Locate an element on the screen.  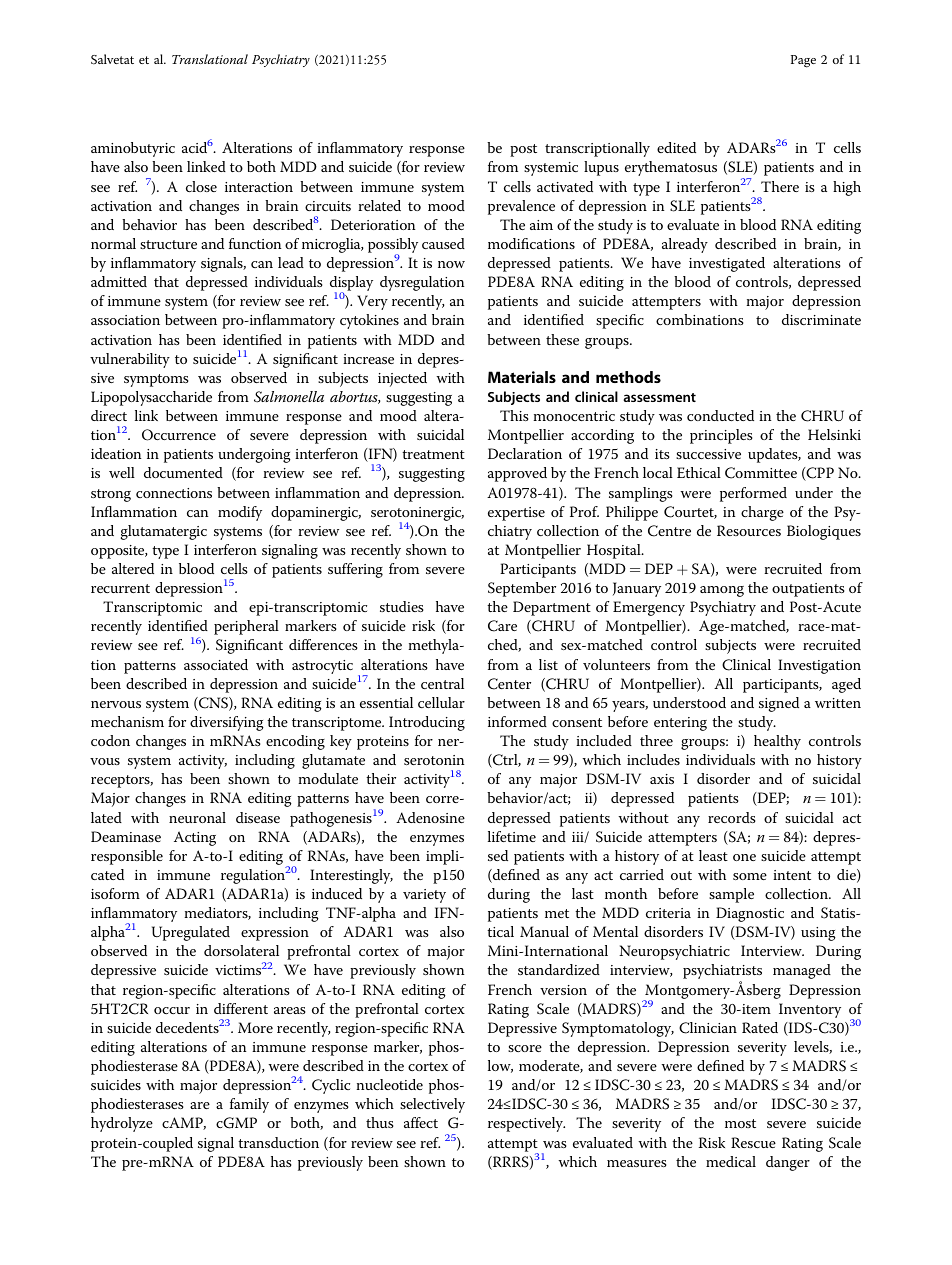
aminobutyric is located at coordinates (133, 149).
